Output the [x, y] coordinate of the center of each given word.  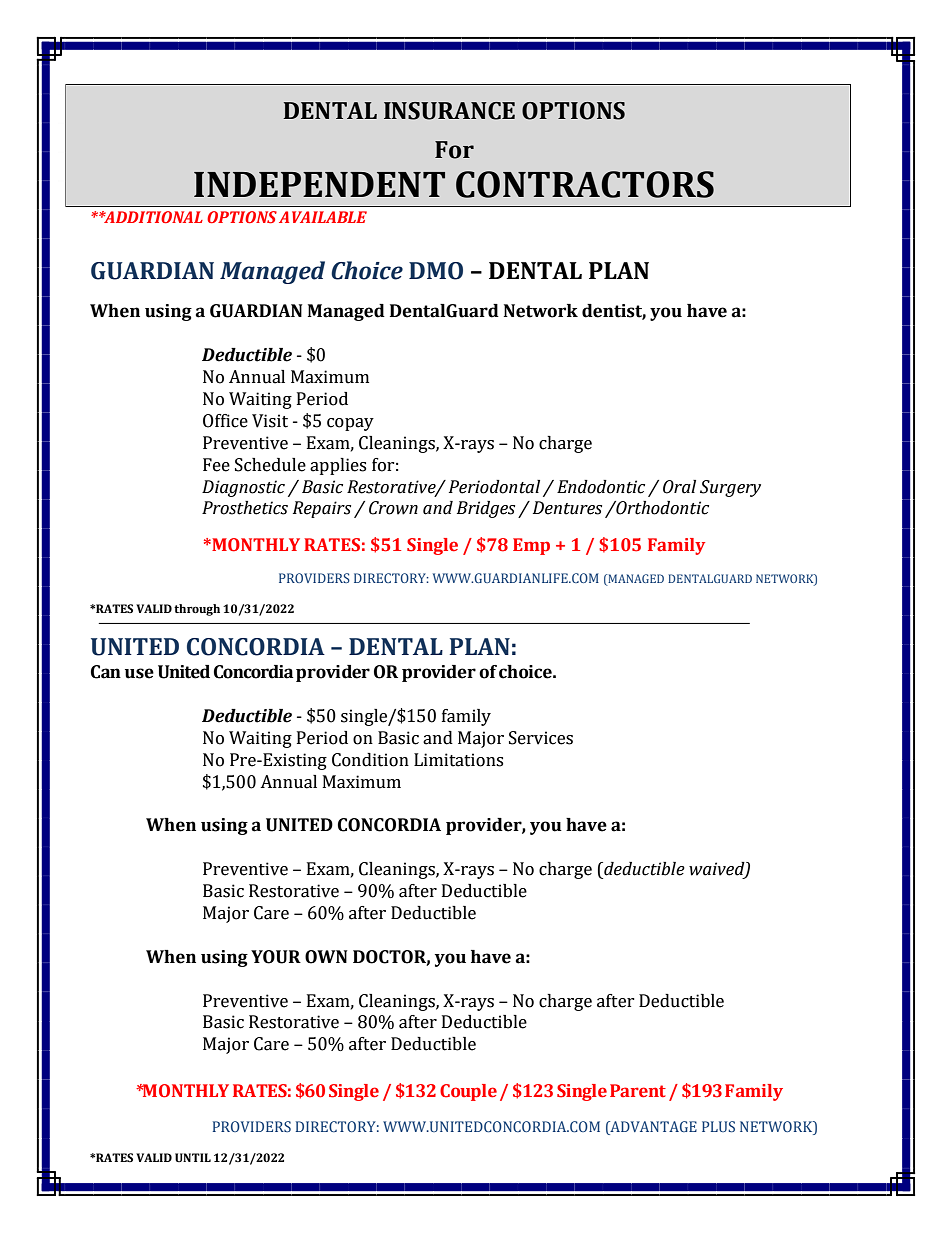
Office [225, 421]
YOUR [276, 957]
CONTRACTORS [585, 184]
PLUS [718, 1126]
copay [350, 424]
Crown [393, 508]
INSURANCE [449, 111]
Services [541, 738]
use [139, 673]
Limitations [458, 760]
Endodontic [601, 487]
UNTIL [193, 1157]
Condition [370, 760]
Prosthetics [245, 508]
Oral [679, 487]
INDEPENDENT [319, 184]
